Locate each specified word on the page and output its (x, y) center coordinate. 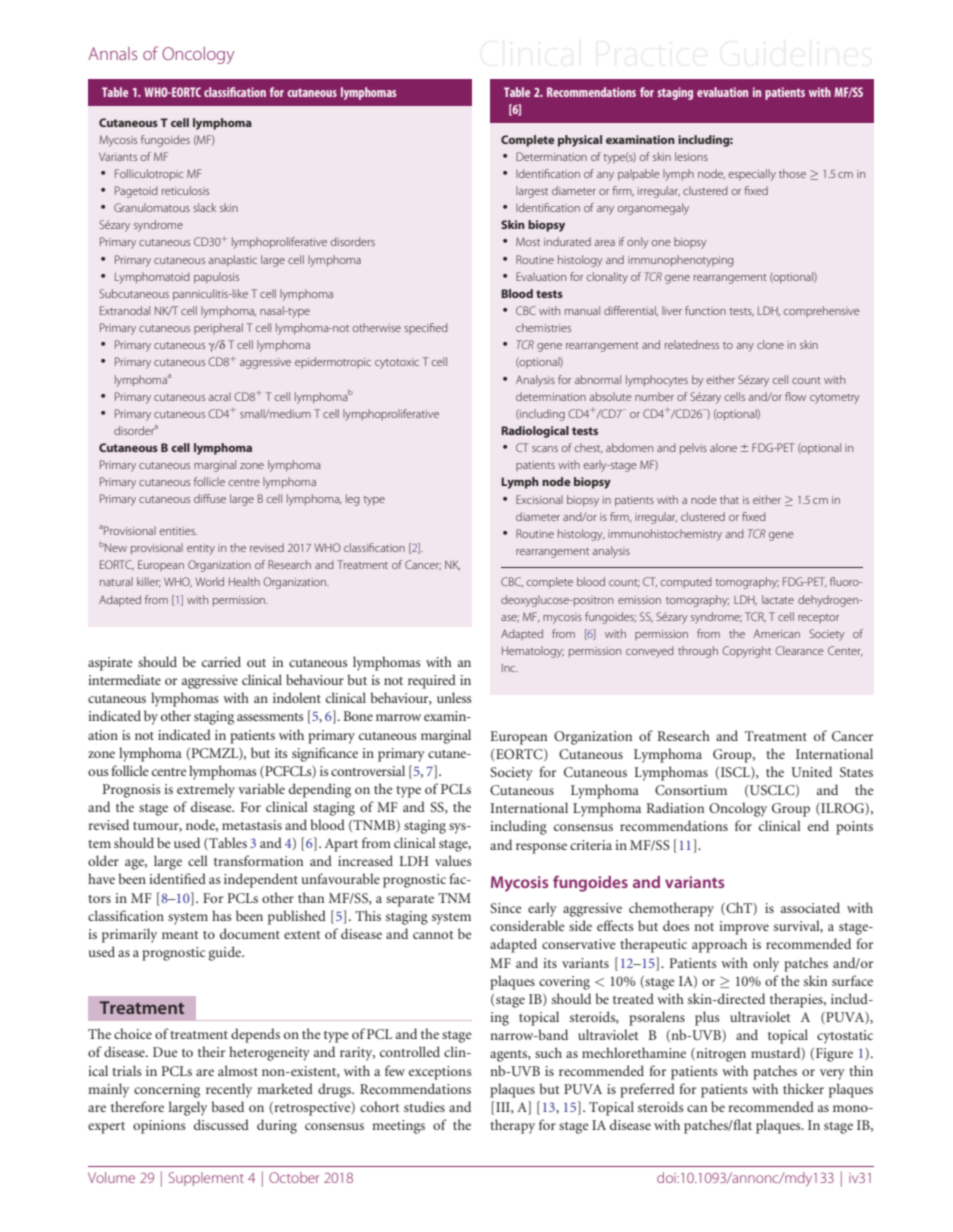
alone (723, 447)
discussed (221, 1124)
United (811, 771)
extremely (206, 790)
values (453, 860)
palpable (639, 175)
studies (424, 1106)
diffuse (210, 498)
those (792, 173)
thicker (803, 1088)
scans (545, 449)
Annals (112, 53)
